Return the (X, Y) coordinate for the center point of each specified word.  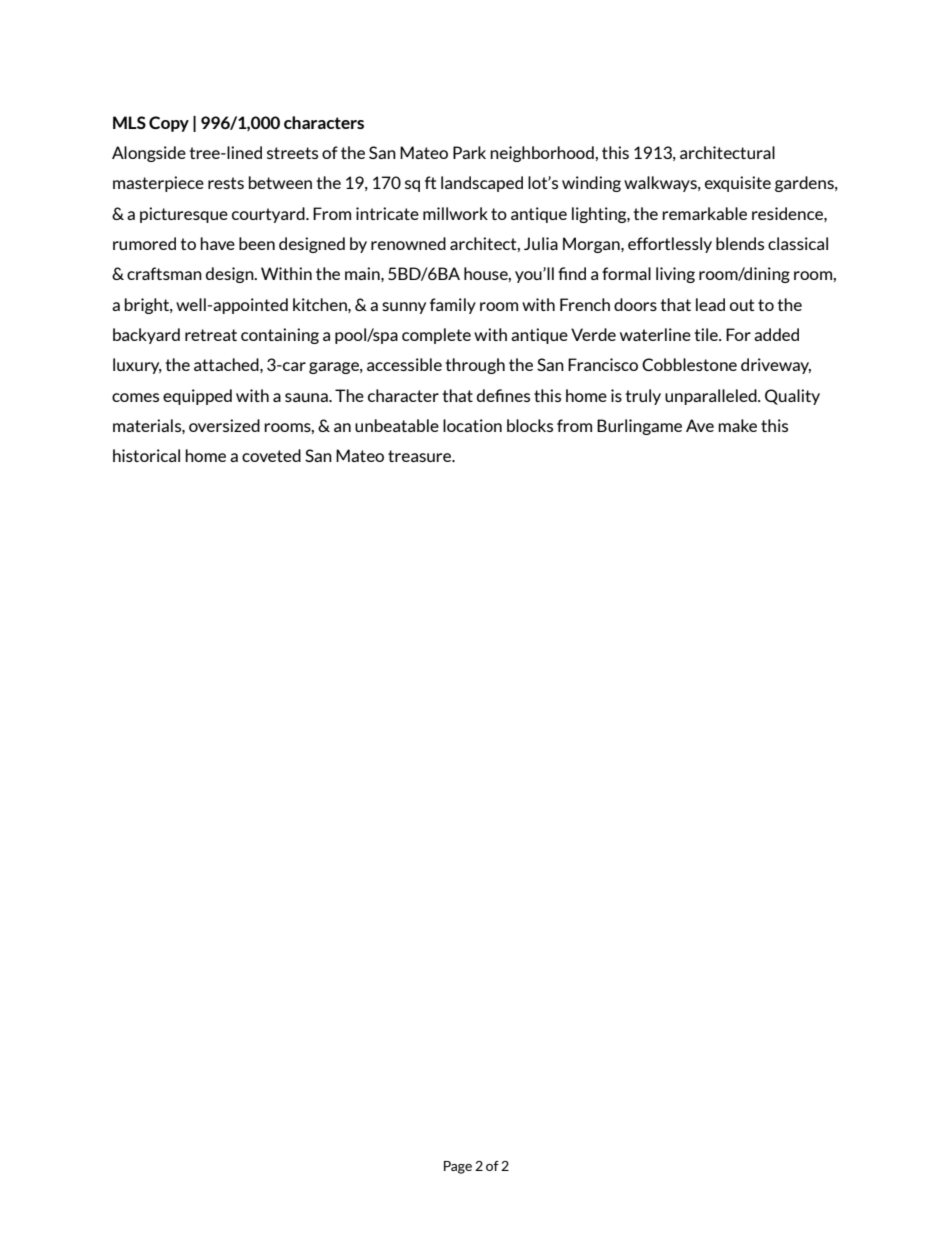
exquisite (738, 184)
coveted (271, 455)
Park (469, 152)
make (737, 425)
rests (226, 183)
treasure (421, 456)
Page (458, 1167)
